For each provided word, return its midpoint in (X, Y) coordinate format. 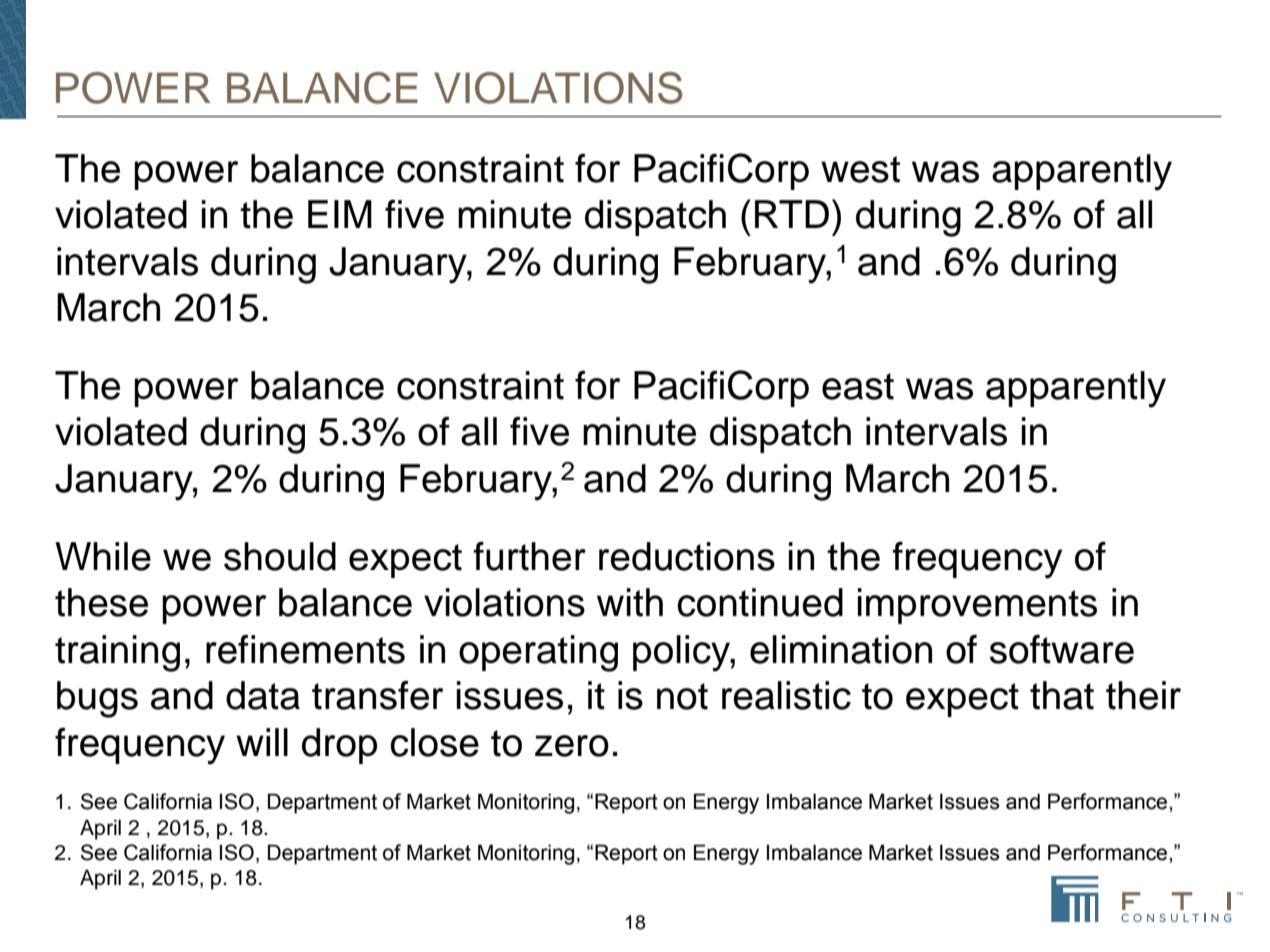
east (858, 386)
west (860, 169)
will (262, 742)
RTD (792, 214)
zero (572, 746)
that (1062, 695)
